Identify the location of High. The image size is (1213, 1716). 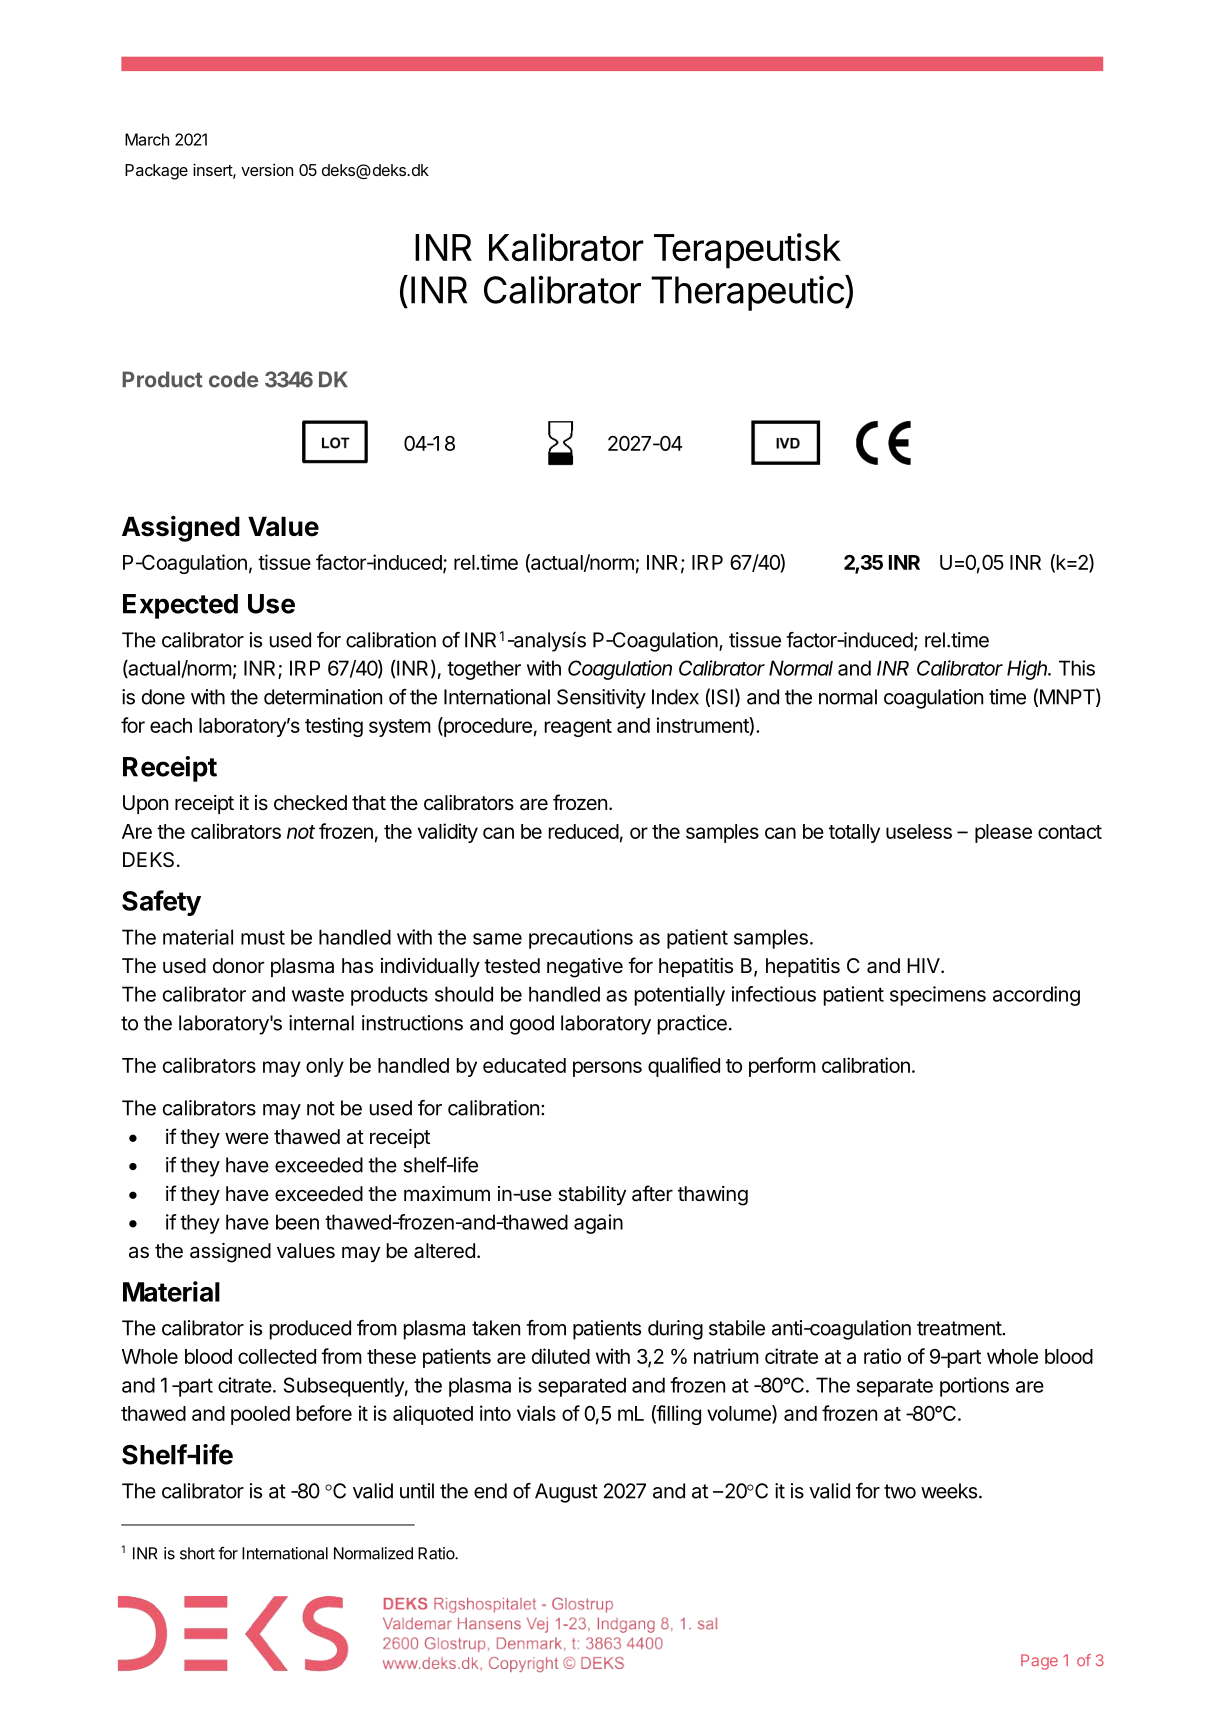
(1028, 670).
